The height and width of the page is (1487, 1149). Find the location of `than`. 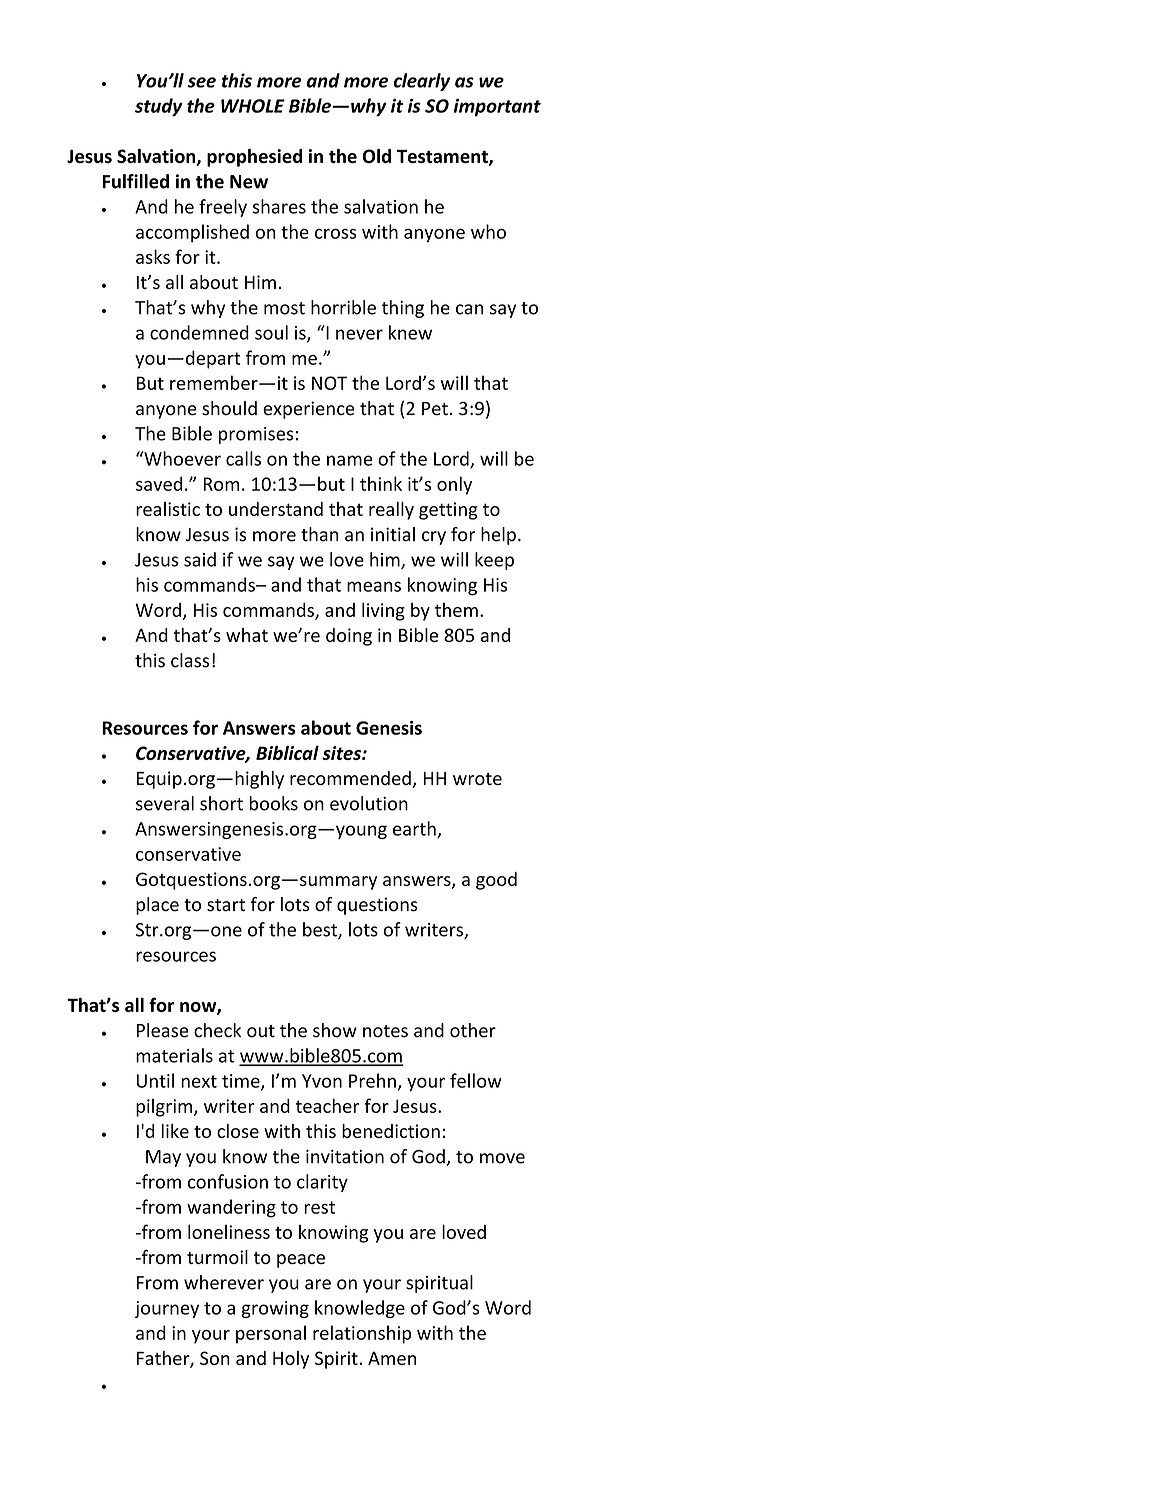

than is located at coordinates (319, 534).
